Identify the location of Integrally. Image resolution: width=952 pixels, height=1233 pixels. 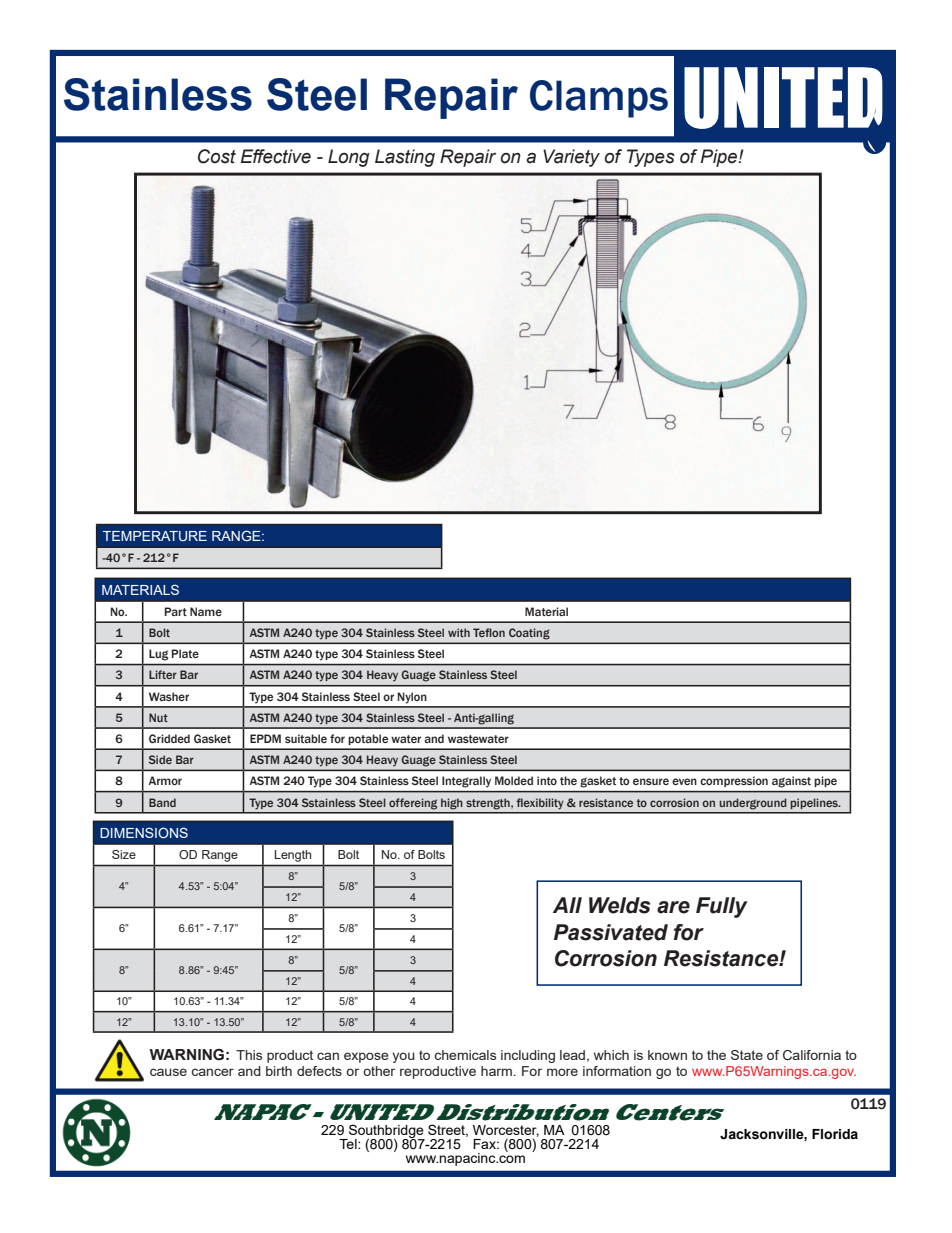
(466, 782).
